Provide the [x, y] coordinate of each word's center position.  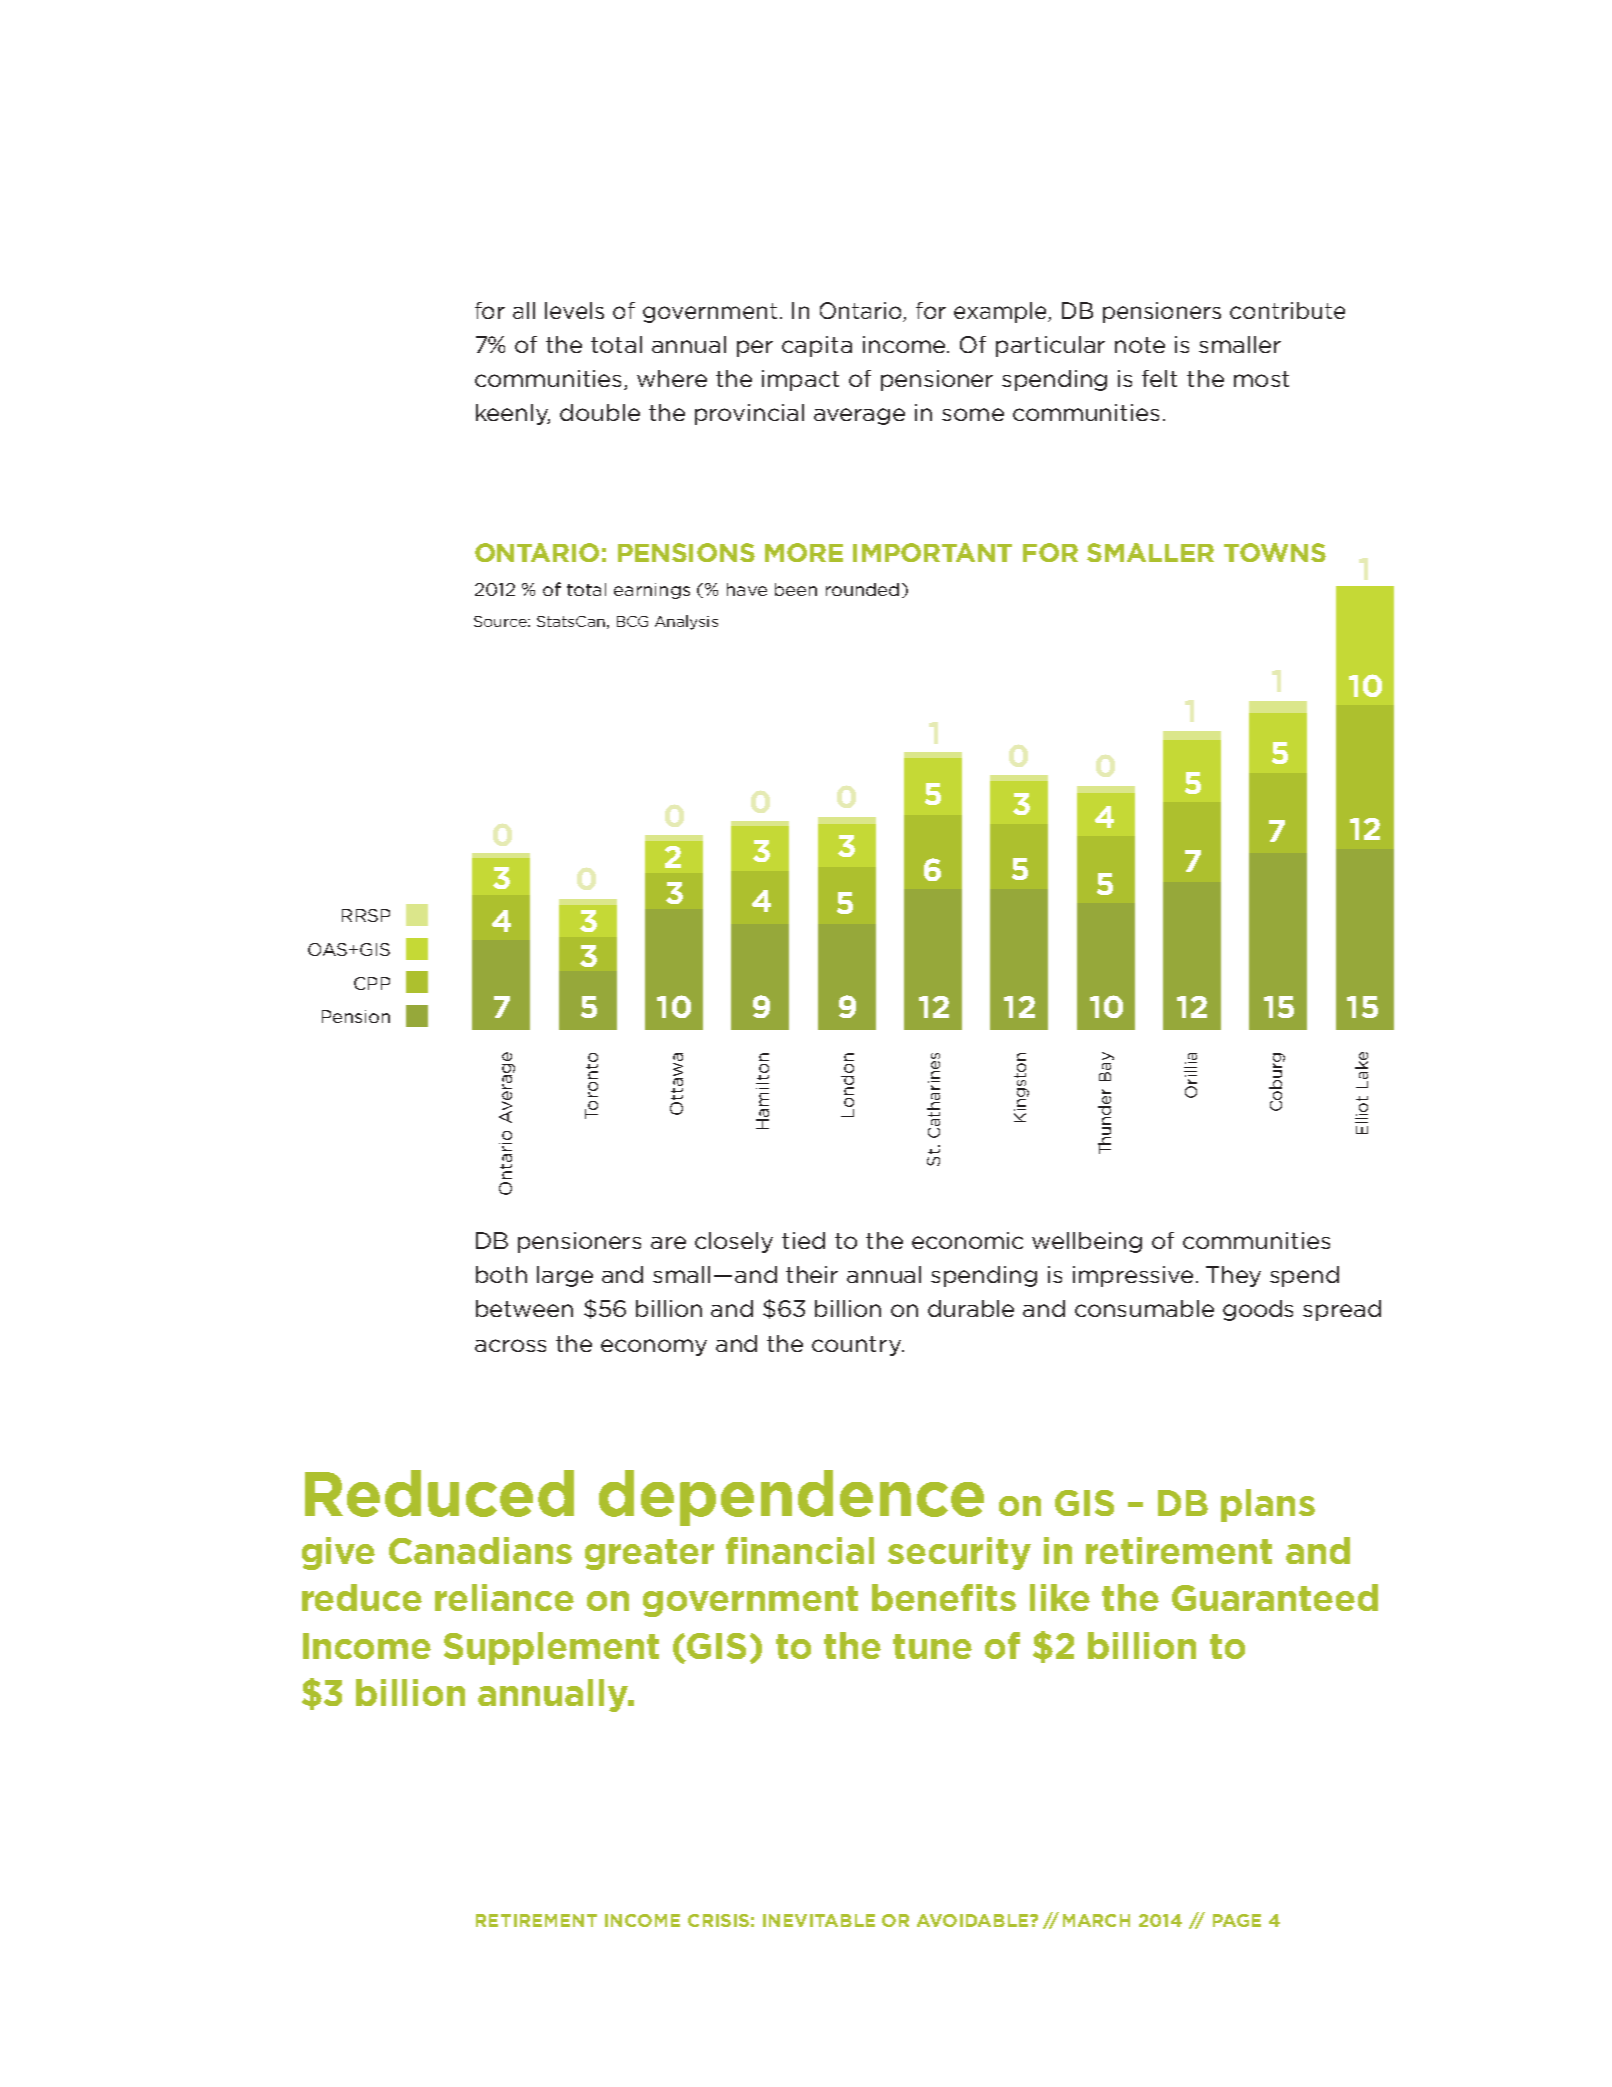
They [1233, 1276]
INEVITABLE [819, 1920]
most [1261, 379]
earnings [652, 591]
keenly [513, 414]
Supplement [551, 1648]
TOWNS [1275, 552]
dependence [791, 1498]
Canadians [480, 1550]
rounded [862, 589]
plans [1268, 1505]
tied [803, 1240]
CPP [372, 983]
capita [817, 346]
